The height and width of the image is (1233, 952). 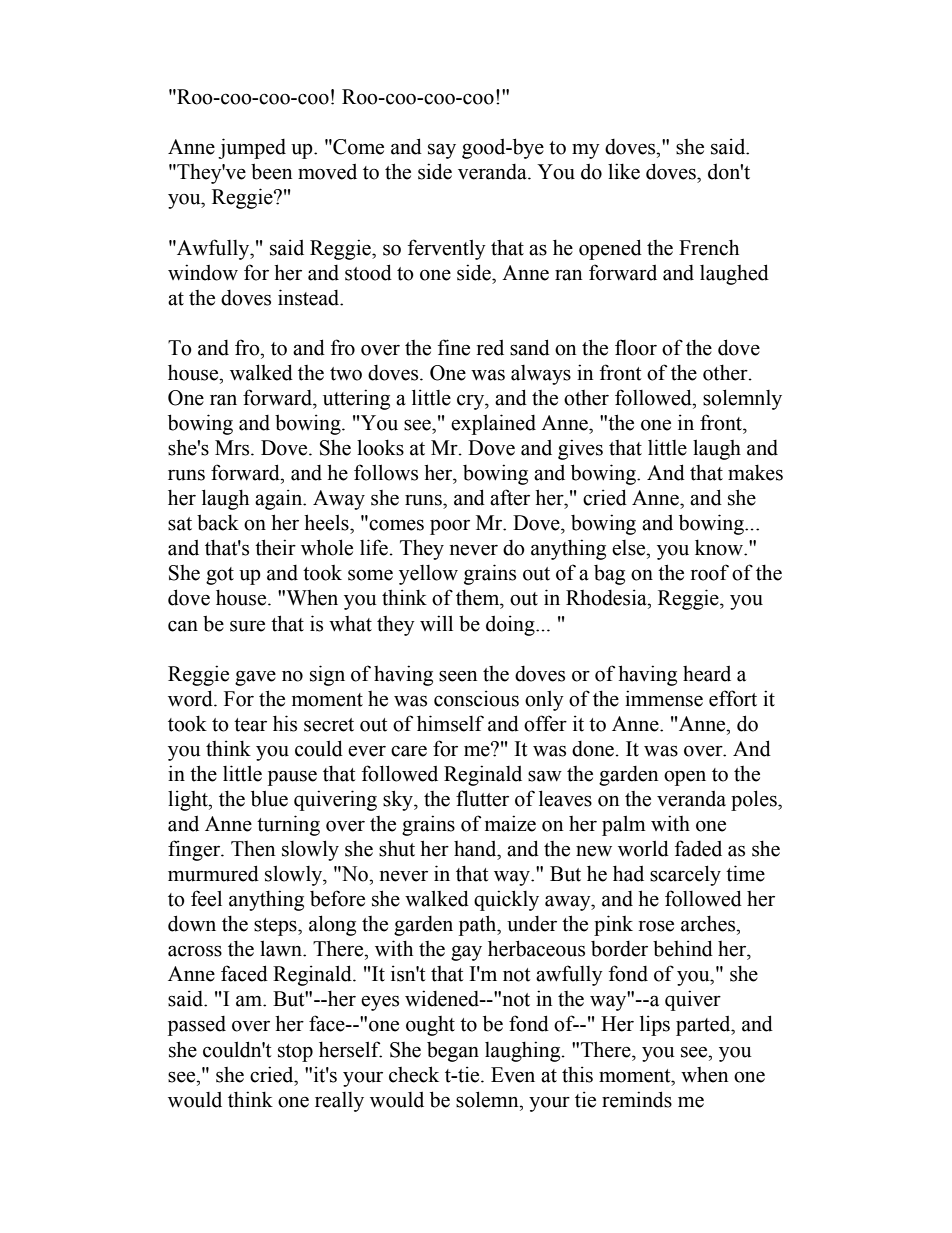 I want to click on Mrs, so click(x=233, y=448).
